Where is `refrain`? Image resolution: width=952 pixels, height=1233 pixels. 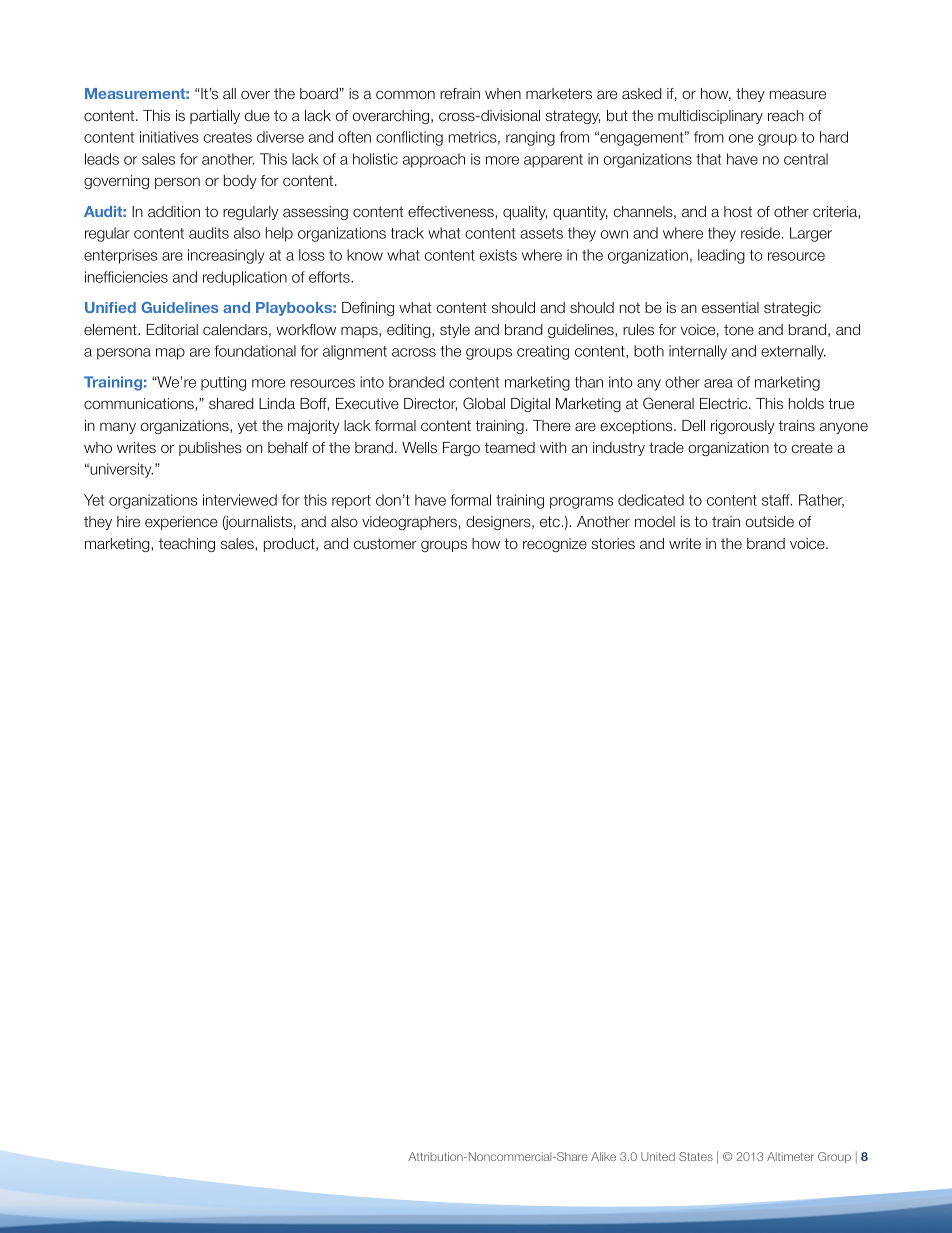 refrain is located at coordinates (460, 93).
